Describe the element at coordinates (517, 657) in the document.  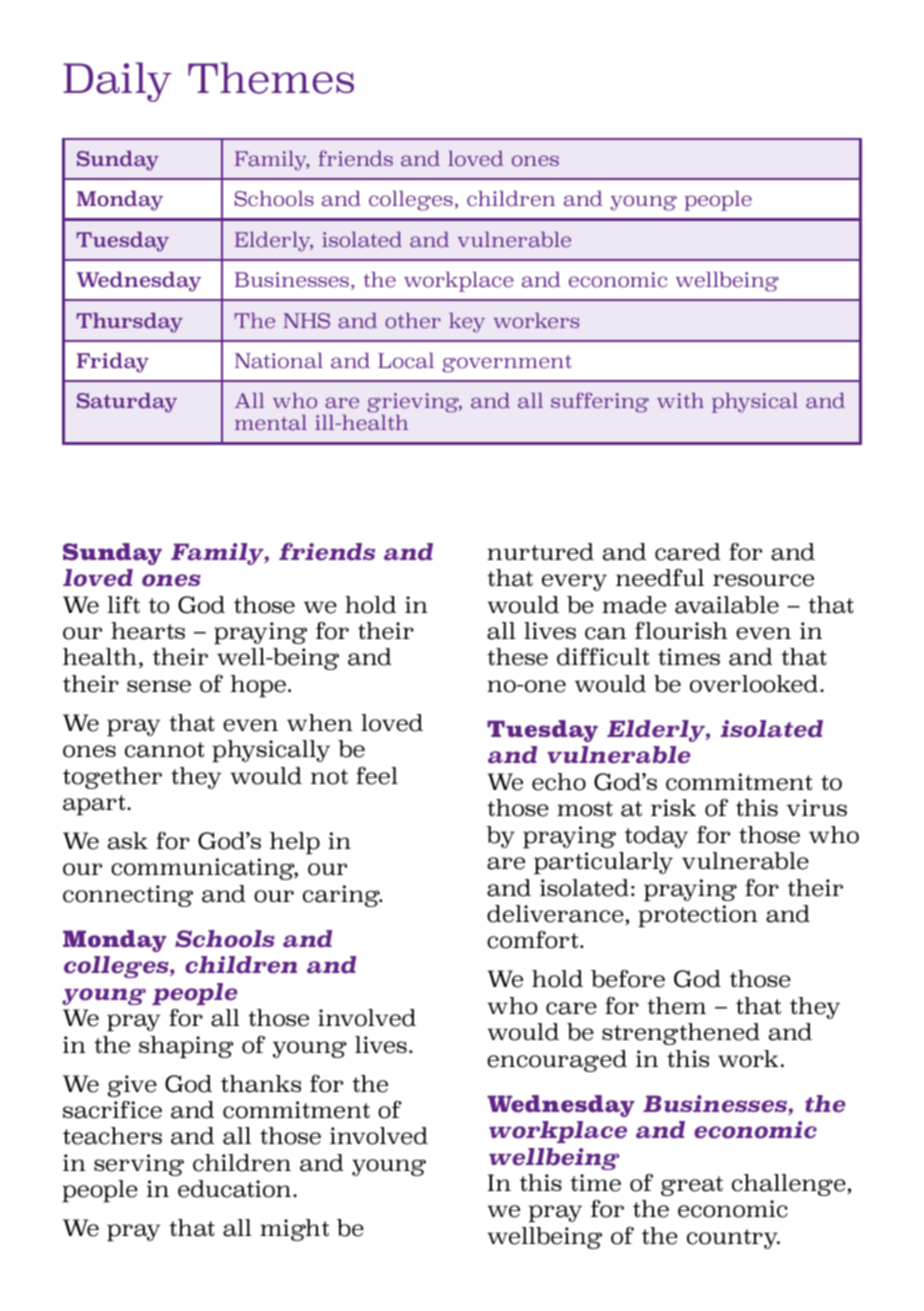
I see `these` at that location.
